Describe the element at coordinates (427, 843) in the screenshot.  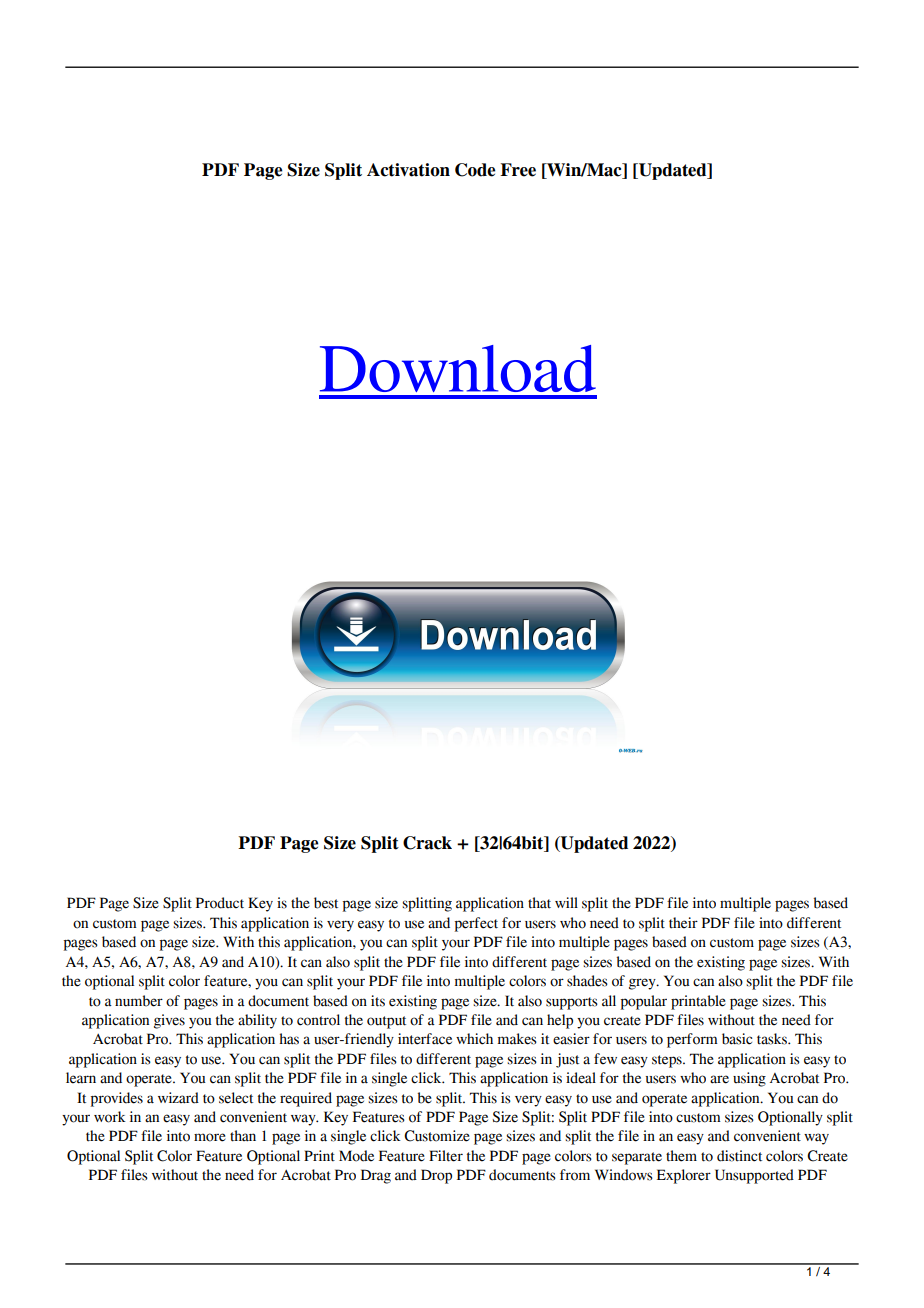
I see `Crack` at that location.
